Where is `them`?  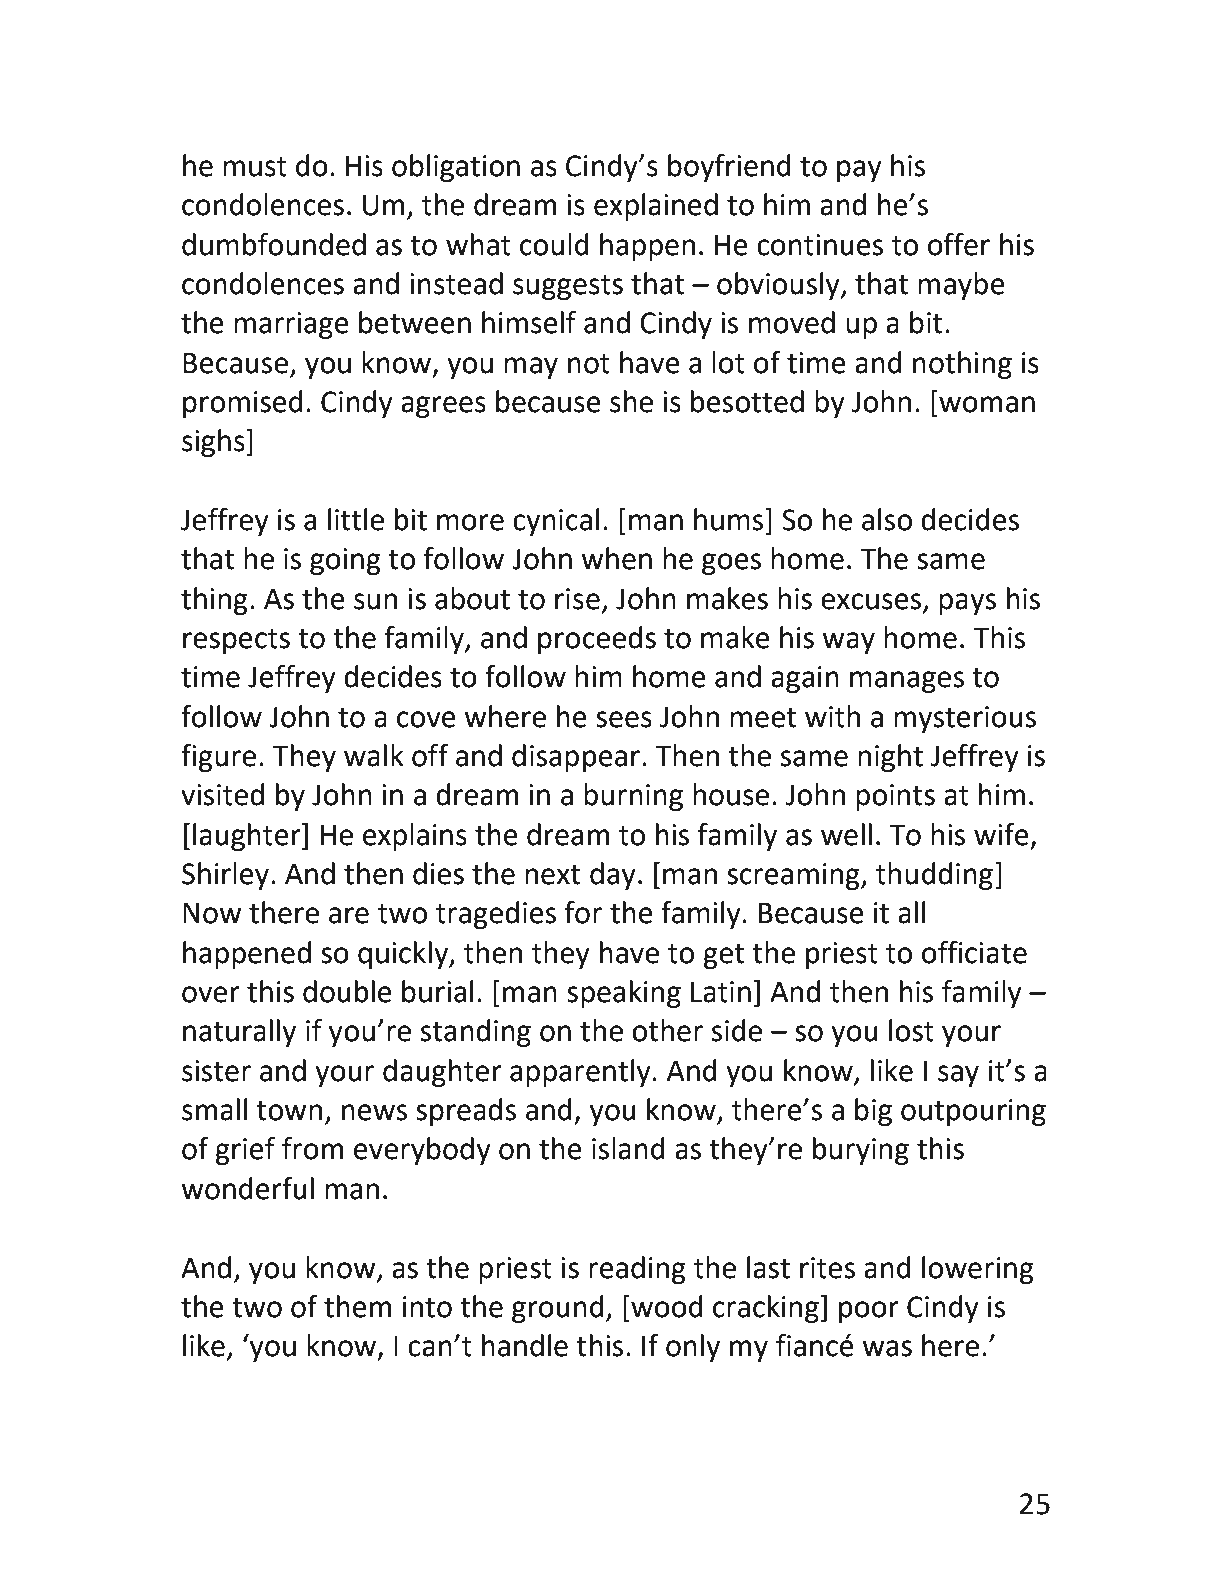 them is located at coordinates (358, 1306).
